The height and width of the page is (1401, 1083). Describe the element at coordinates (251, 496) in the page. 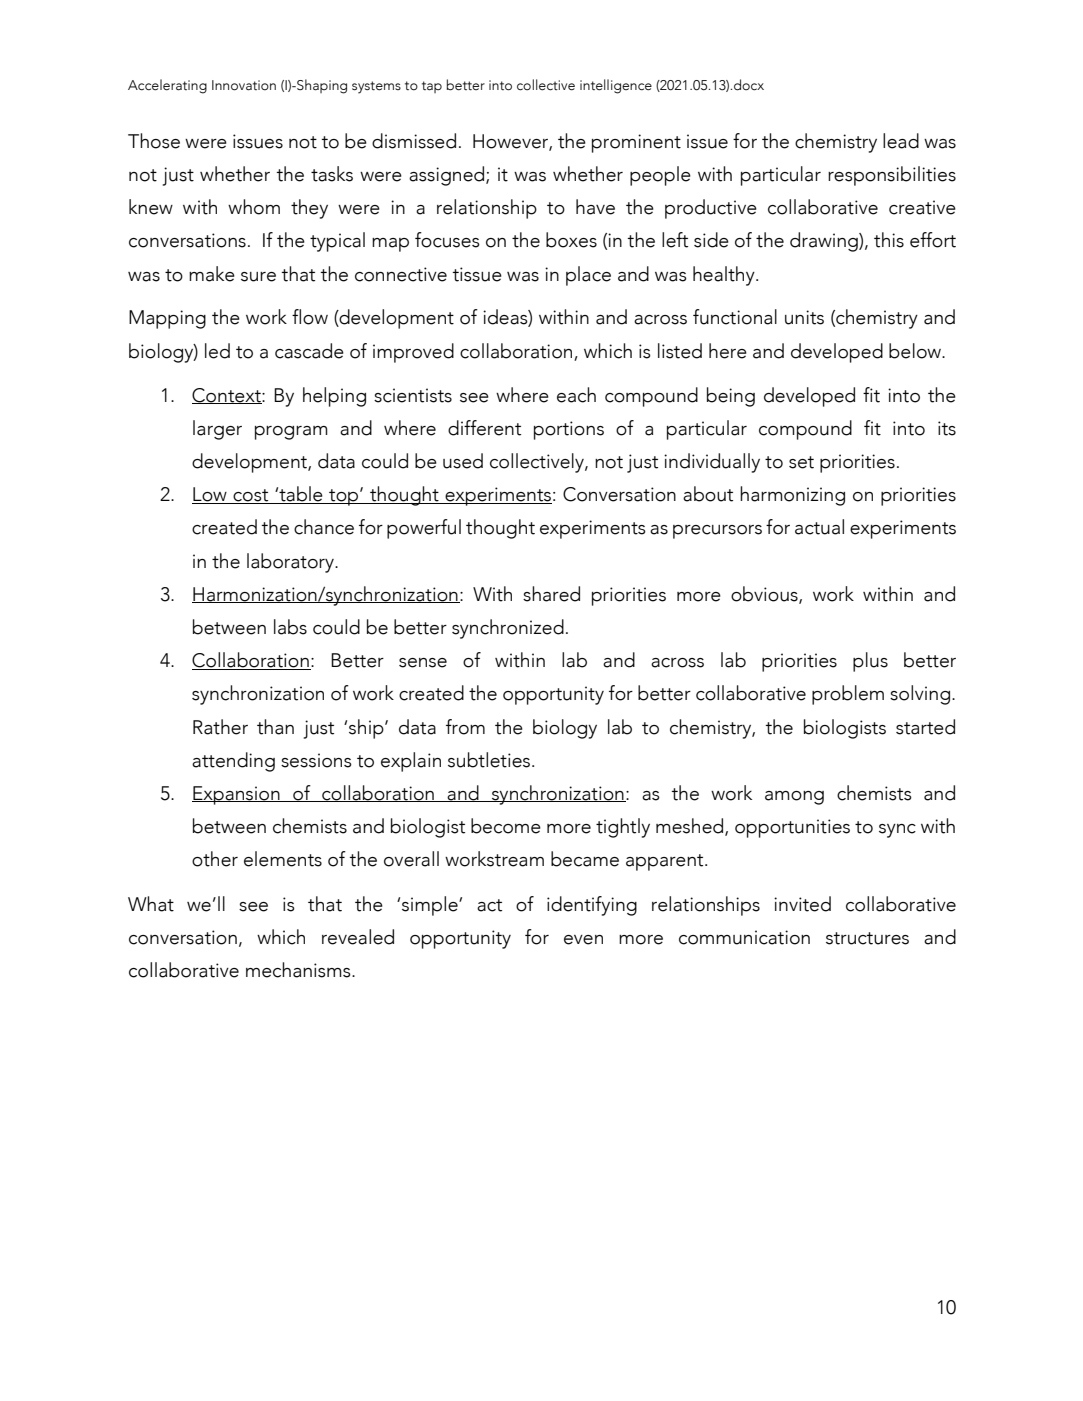

I see `cost` at that location.
